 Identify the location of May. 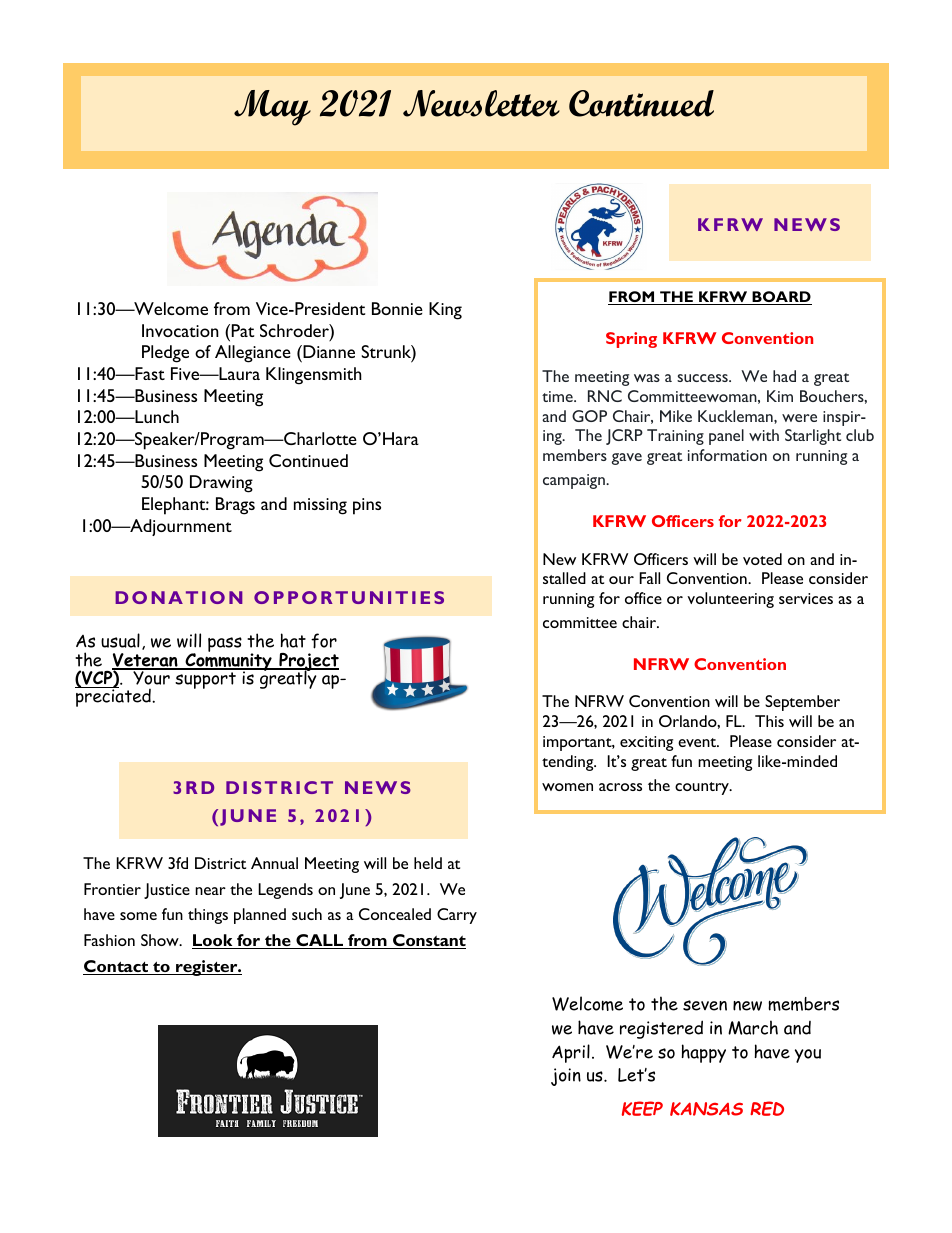
(272, 108).
